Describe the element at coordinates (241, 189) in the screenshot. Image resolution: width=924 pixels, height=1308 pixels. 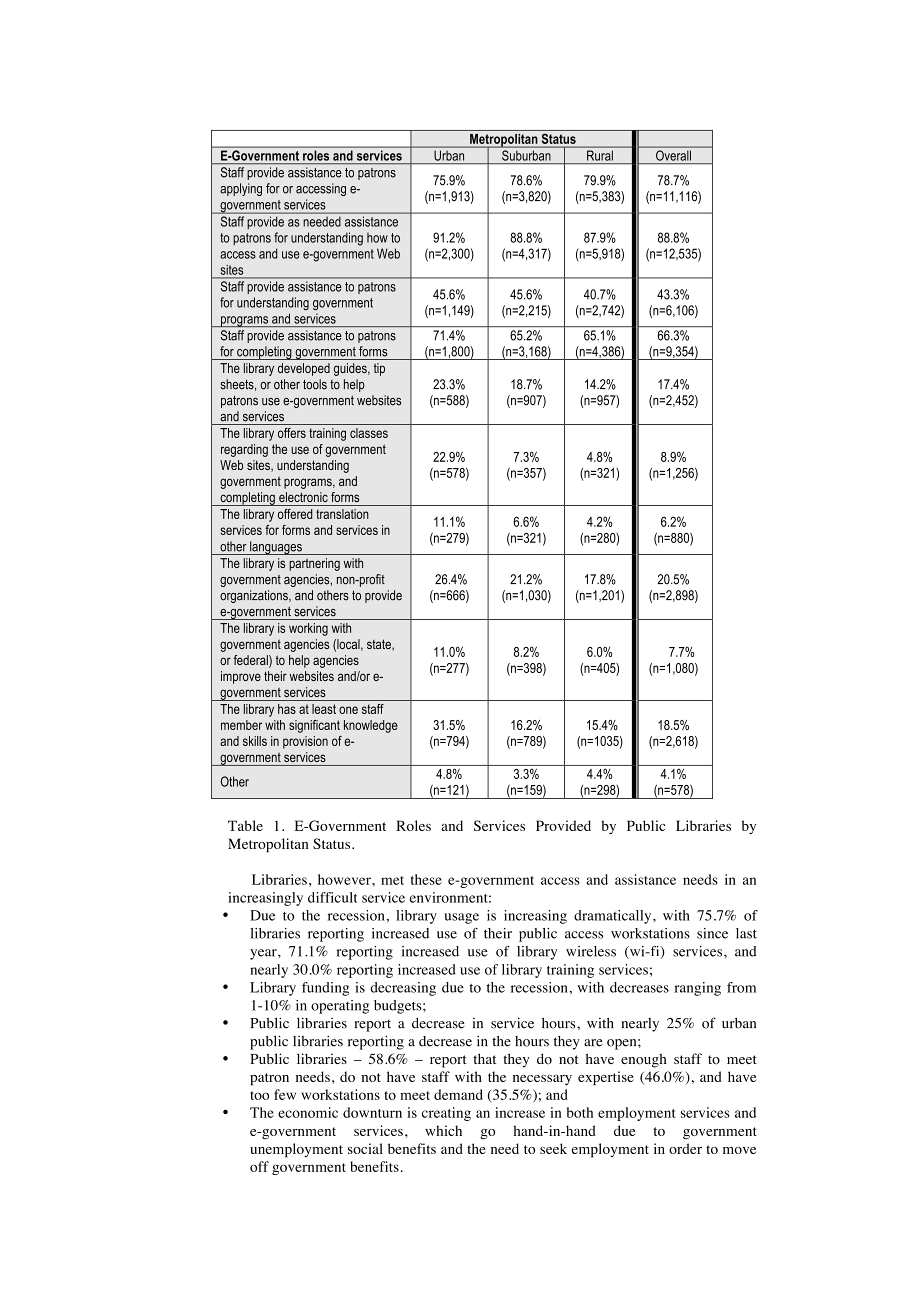
I see `applying` at that location.
